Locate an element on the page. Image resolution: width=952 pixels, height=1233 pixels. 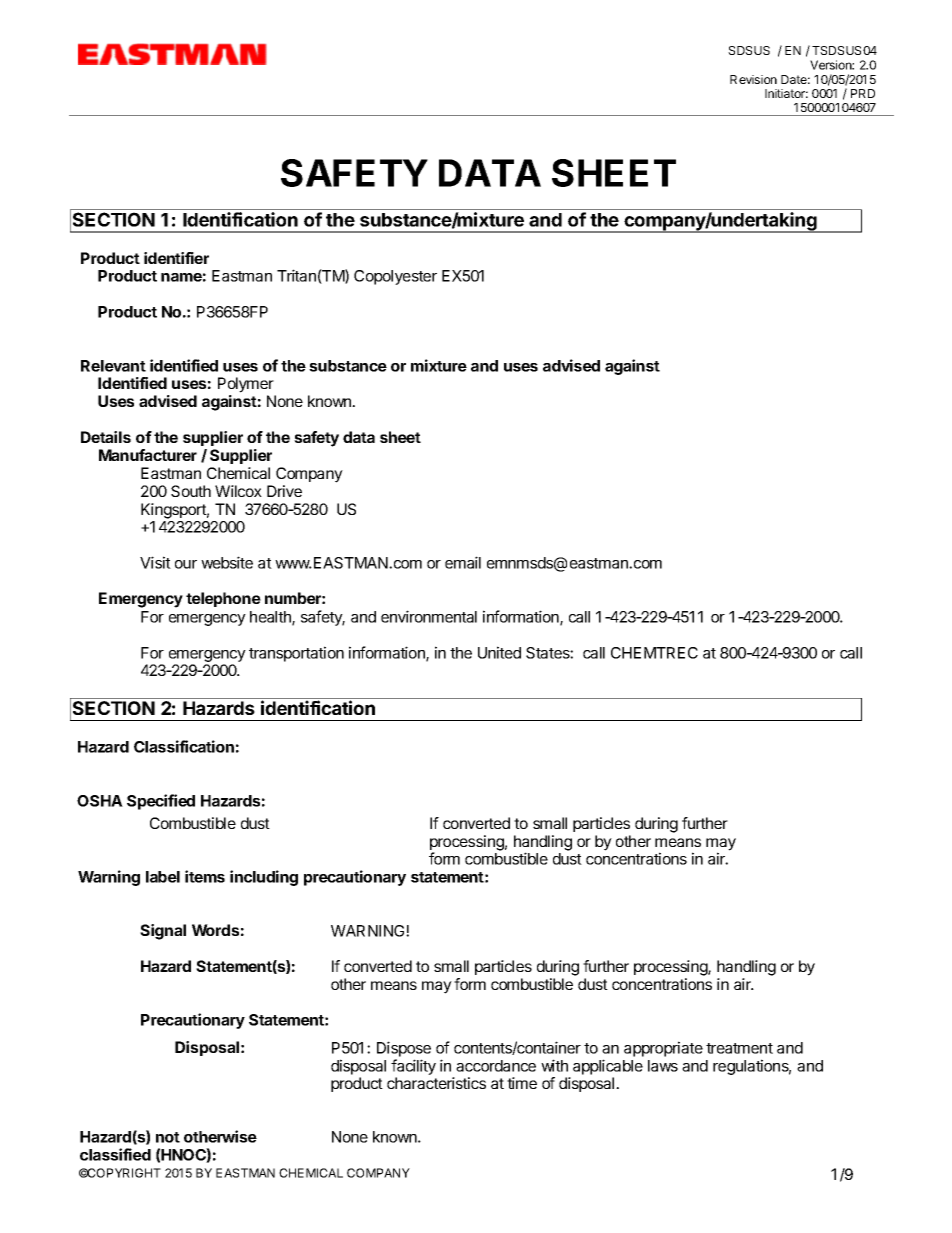
Revision is located at coordinates (753, 79).
